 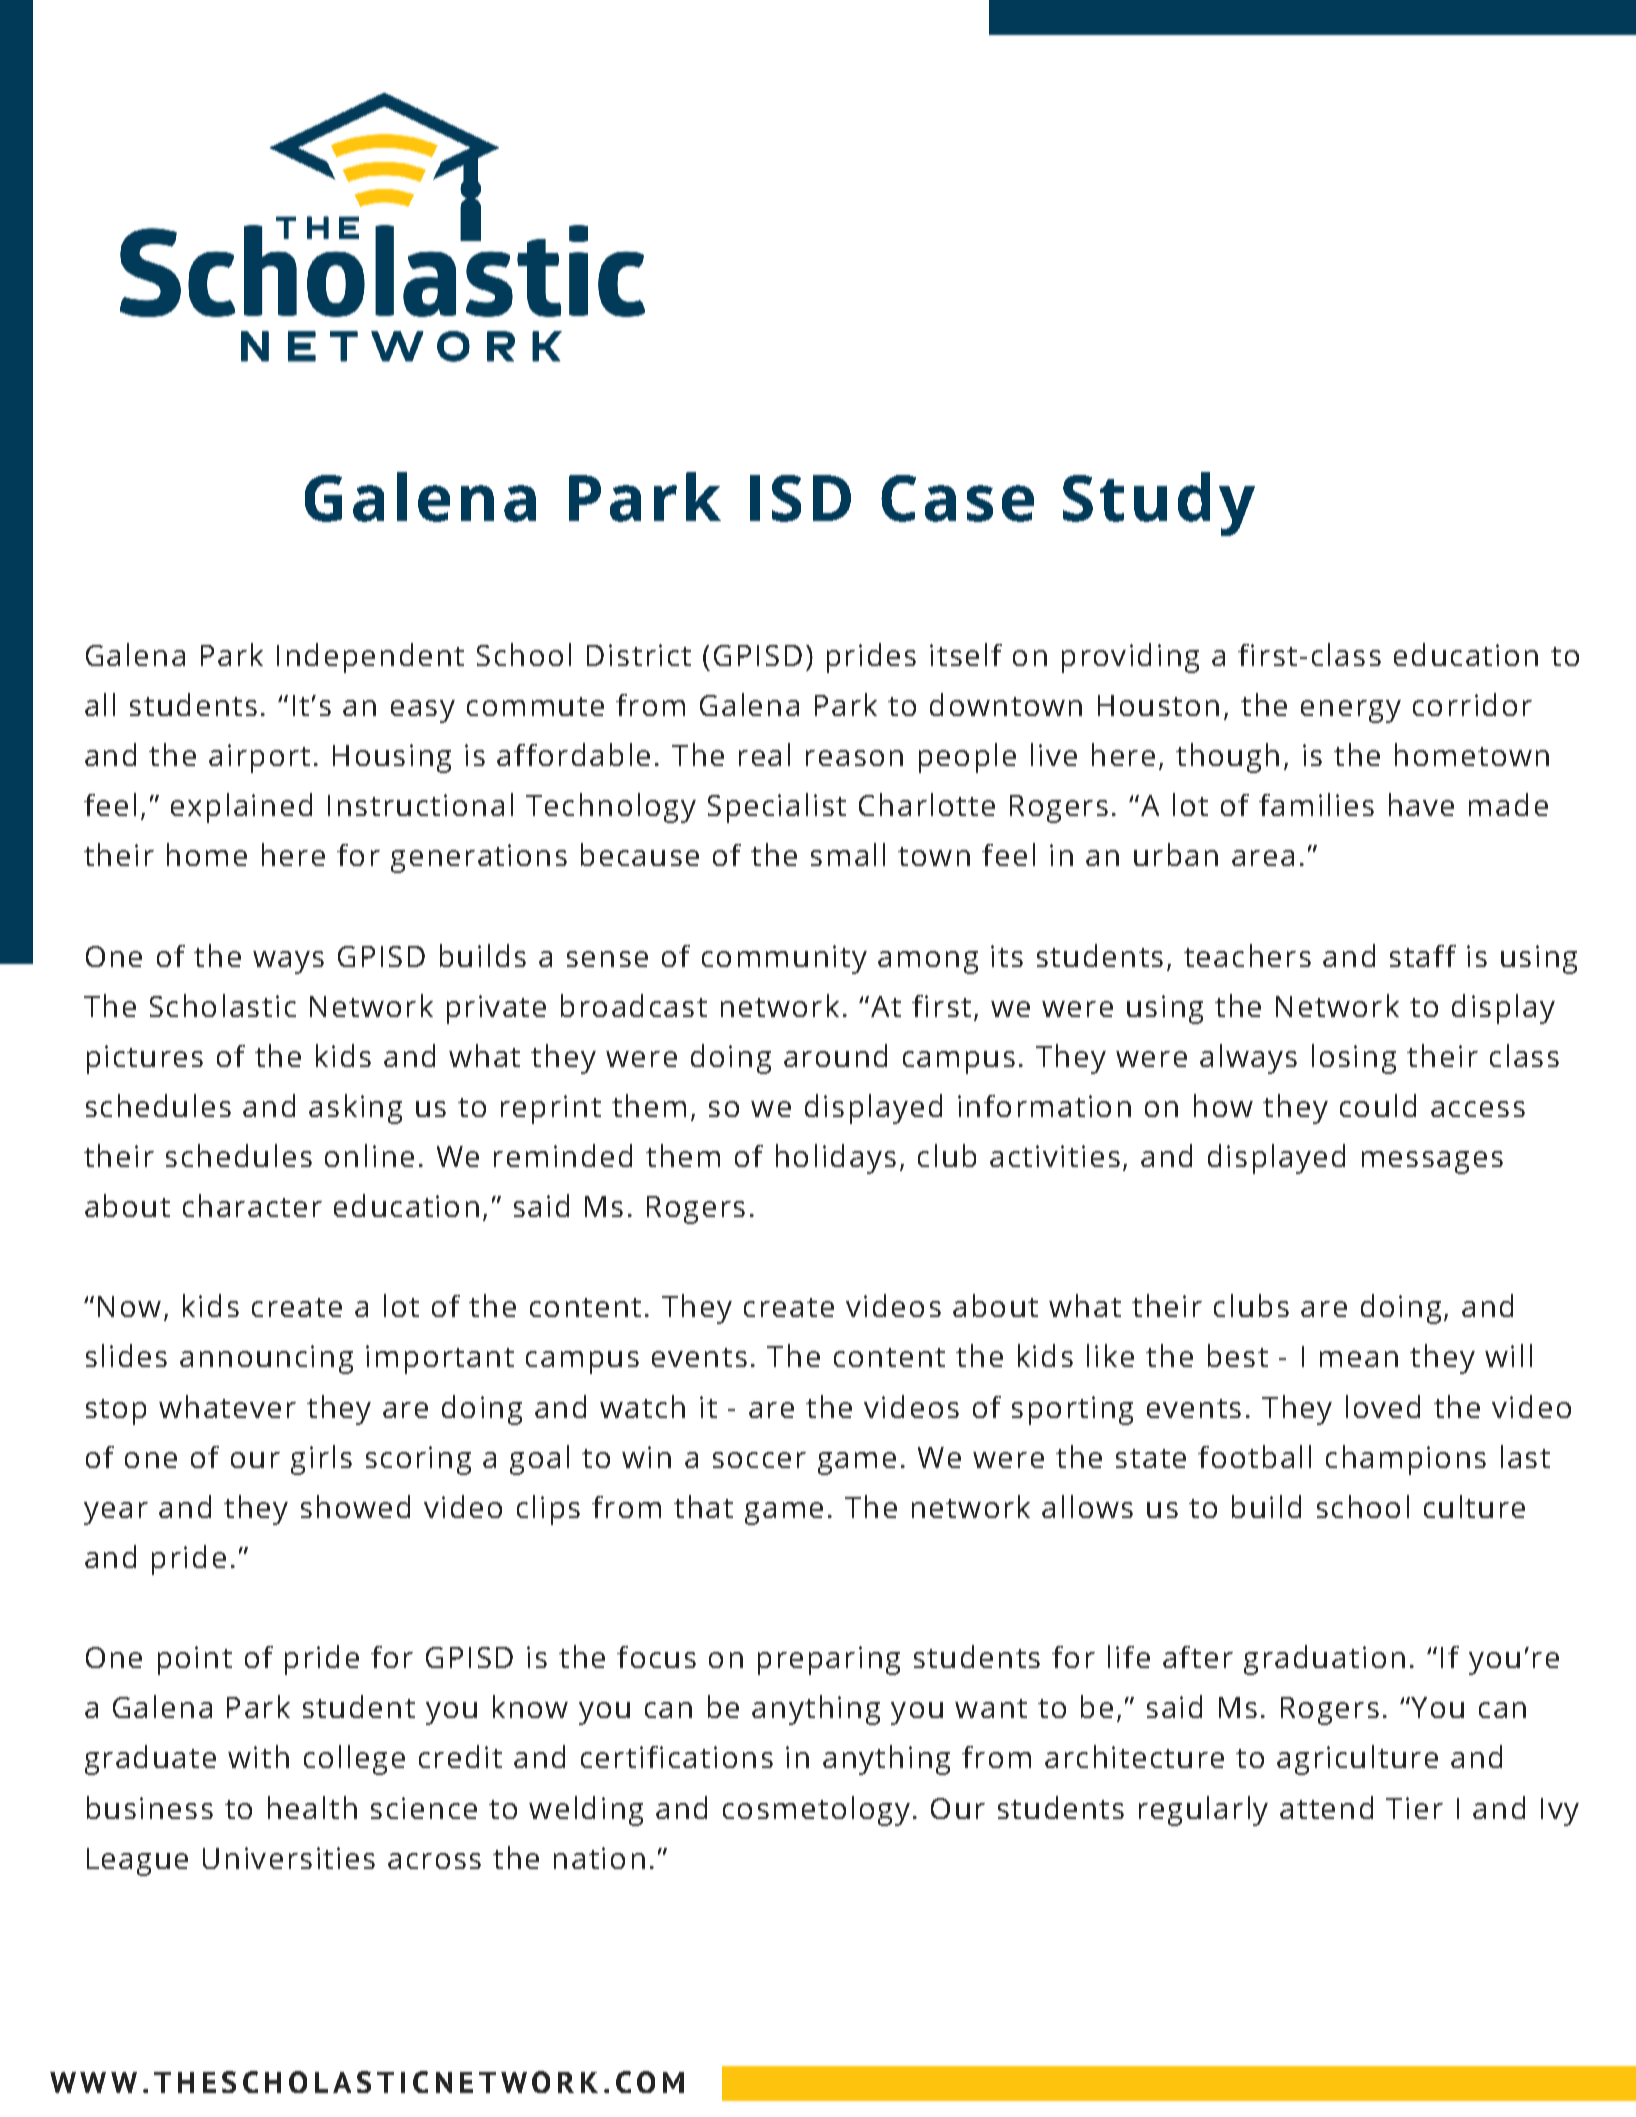 I want to click on Independent, so click(x=370, y=658).
